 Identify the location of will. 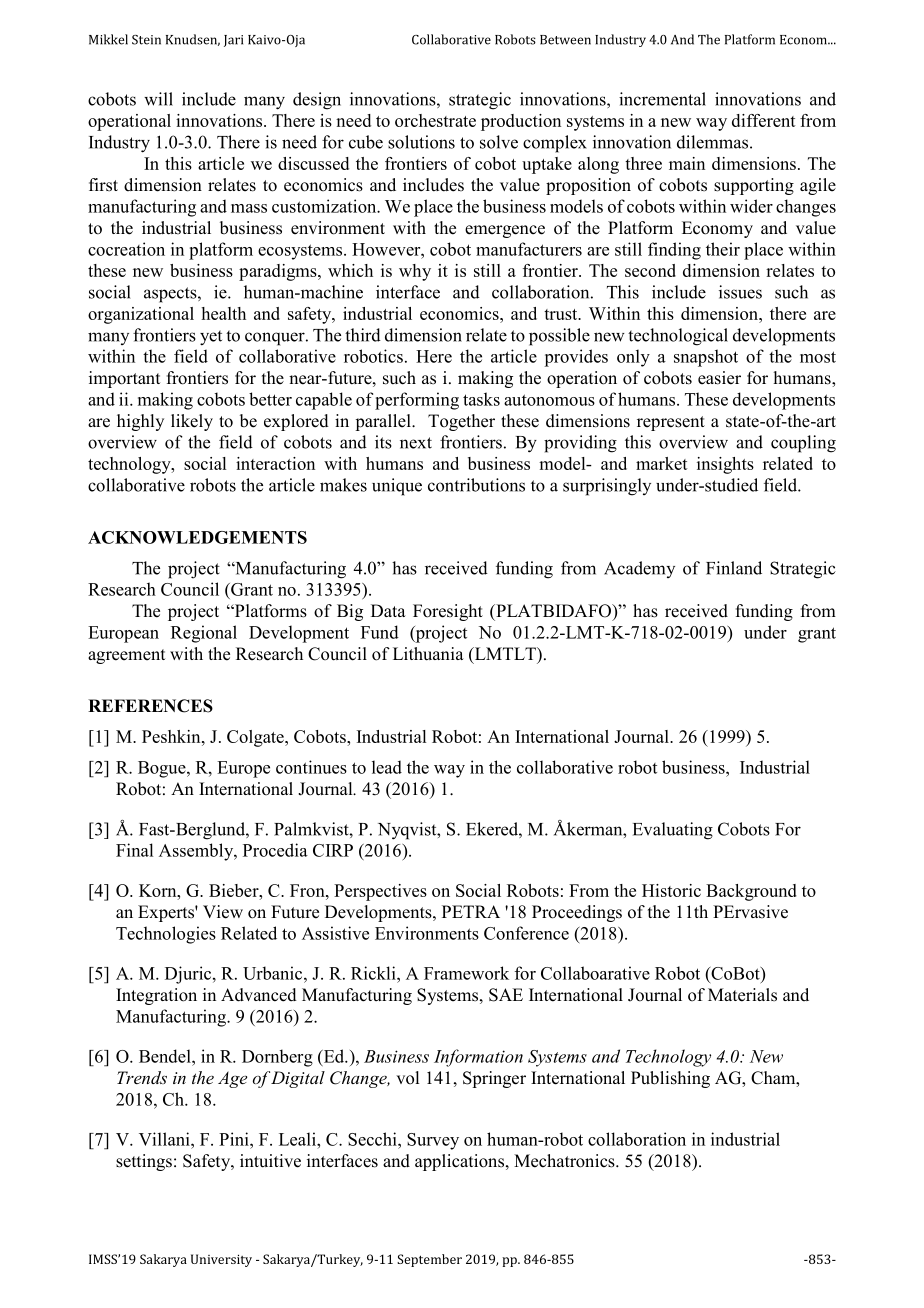
(158, 99).
